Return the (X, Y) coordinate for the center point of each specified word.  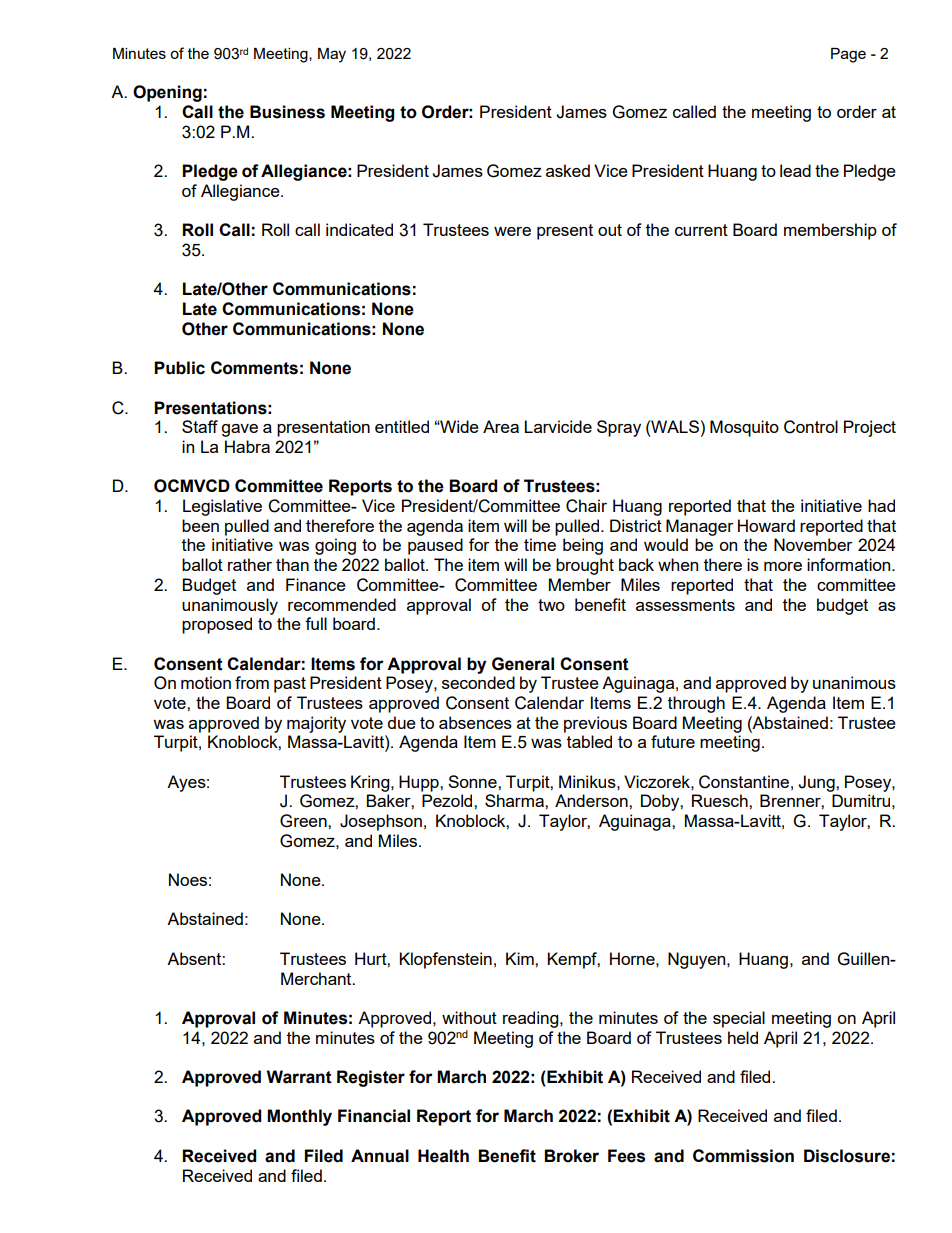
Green (304, 821)
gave (239, 430)
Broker (571, 1156)
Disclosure (847, 1156)
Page (848, 55)
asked (568, 170)
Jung (817, 783)
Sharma (515, 800)
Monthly (299, 1117)
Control (811, 427)
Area (501, 426)
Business (287, 112)
